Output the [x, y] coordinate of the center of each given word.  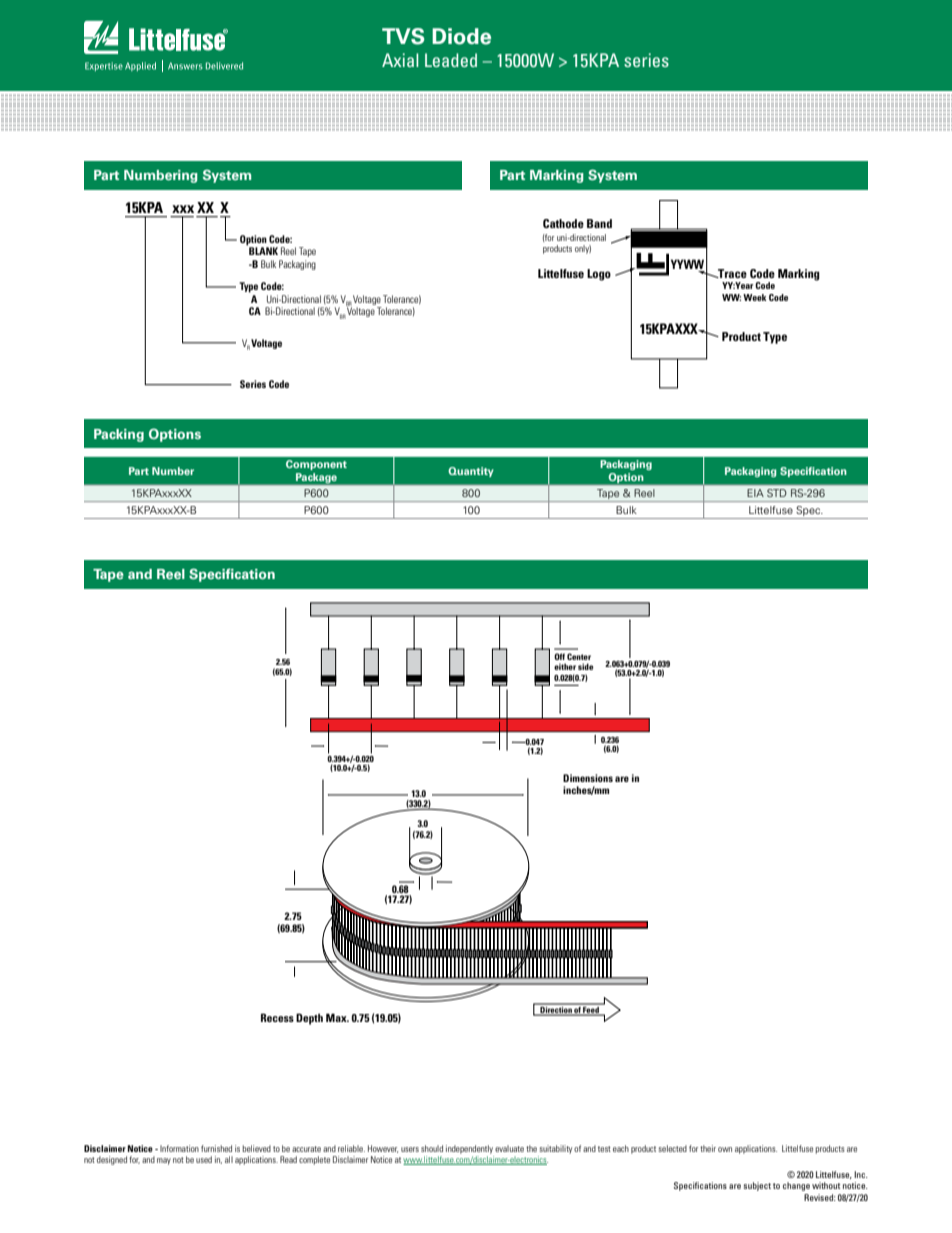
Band [599, 223]
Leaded [451, 60]
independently [470, 1151]
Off [559, 656]
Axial [400, 60]
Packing [119, 435]
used [204, 1159]
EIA [755, 493]
